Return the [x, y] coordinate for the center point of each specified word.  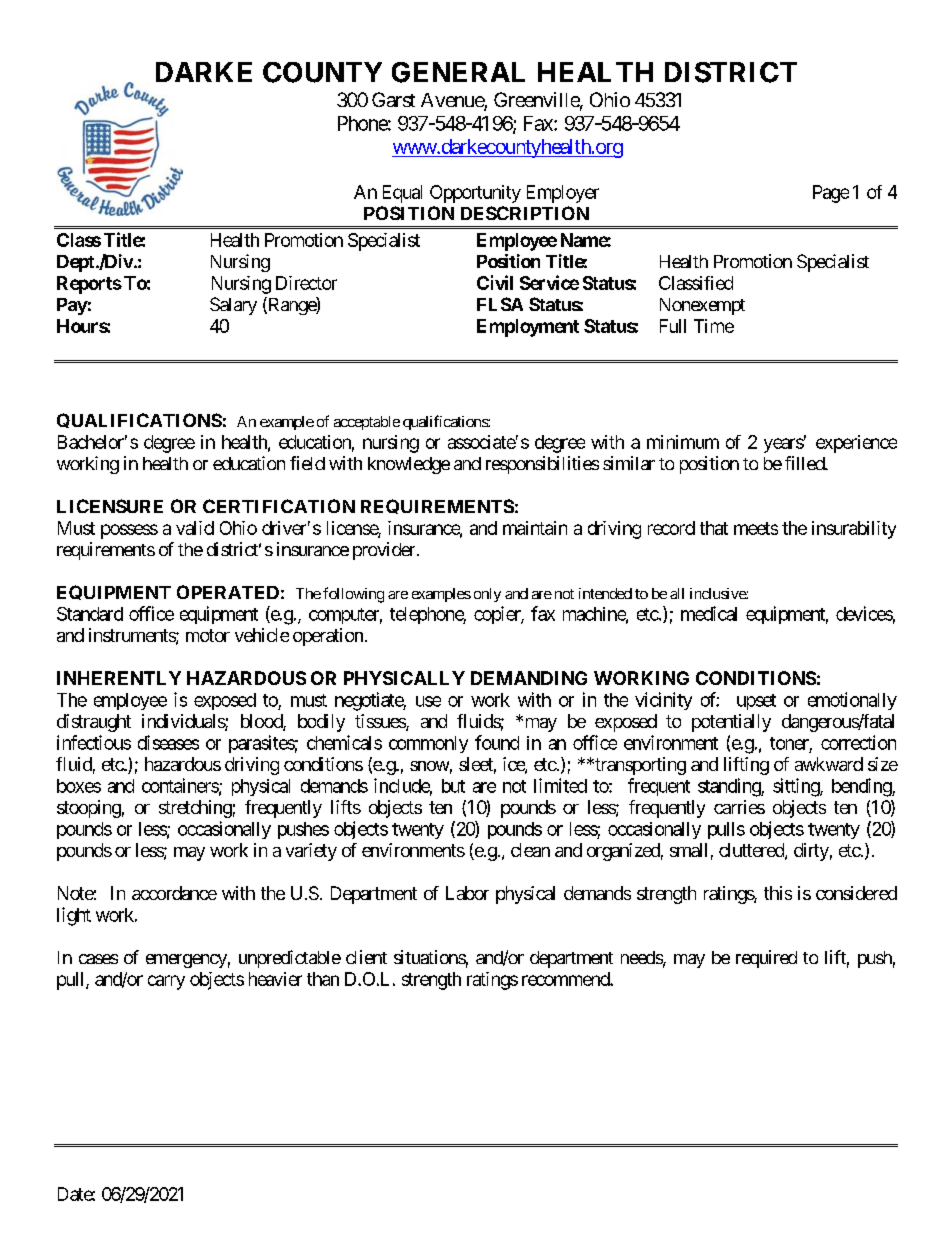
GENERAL [458, 72]
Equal [402, 194]
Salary [233, 306]
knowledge [409, 465]
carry [166, 982]
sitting [797, 787]
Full [673, 326]
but [453, 786]
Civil [495, 282]
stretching [195, 809]
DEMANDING [529, 678]
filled [805, 463]
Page [831, 194]
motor [208, 635]
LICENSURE [110, 506]
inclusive [718, 593]
